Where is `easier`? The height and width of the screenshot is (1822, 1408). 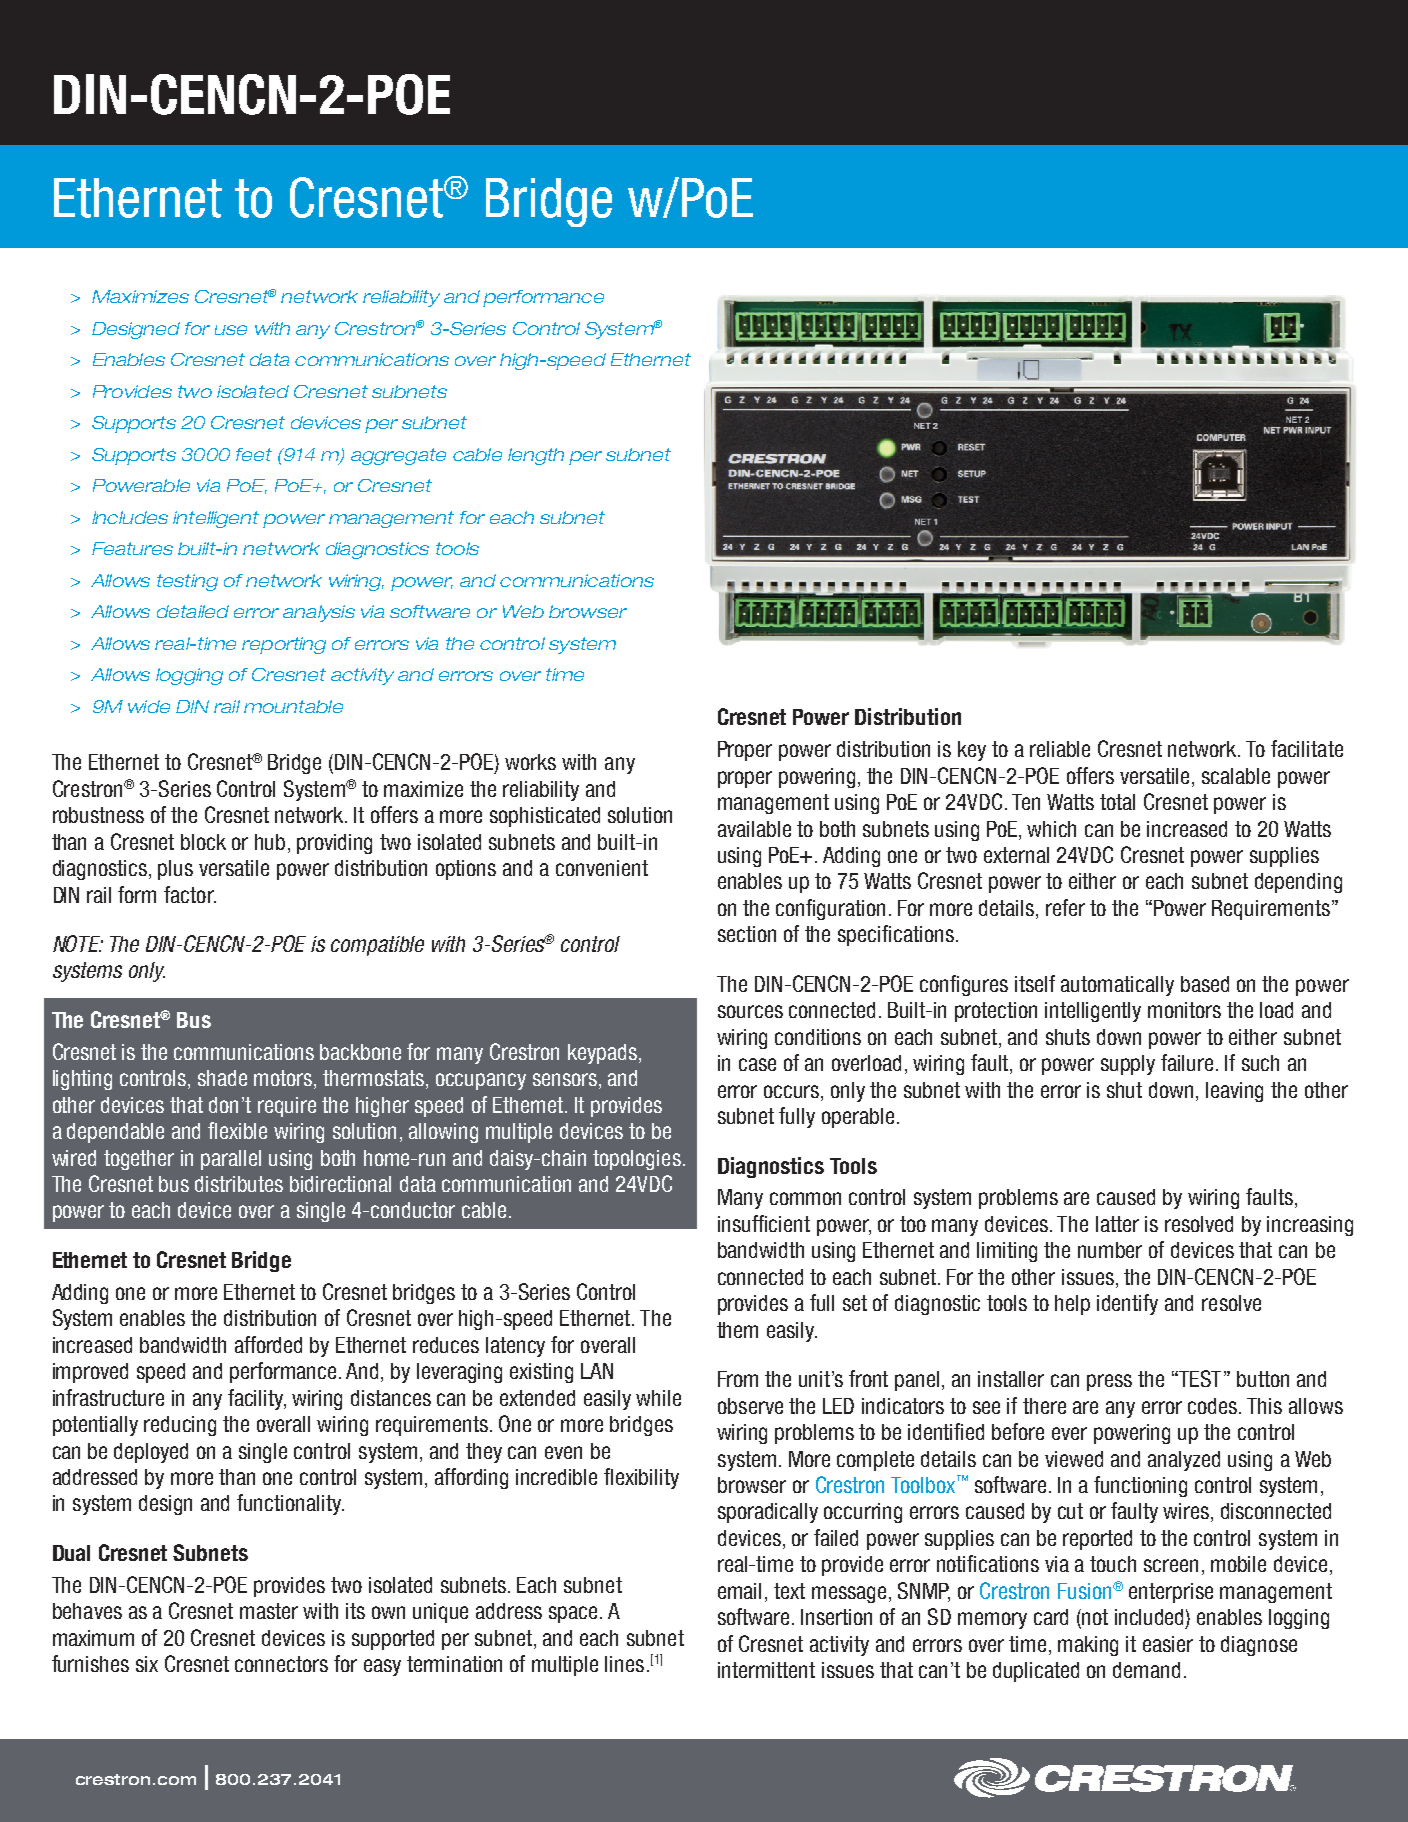
easier is located at coordinates (1168, 1644).
